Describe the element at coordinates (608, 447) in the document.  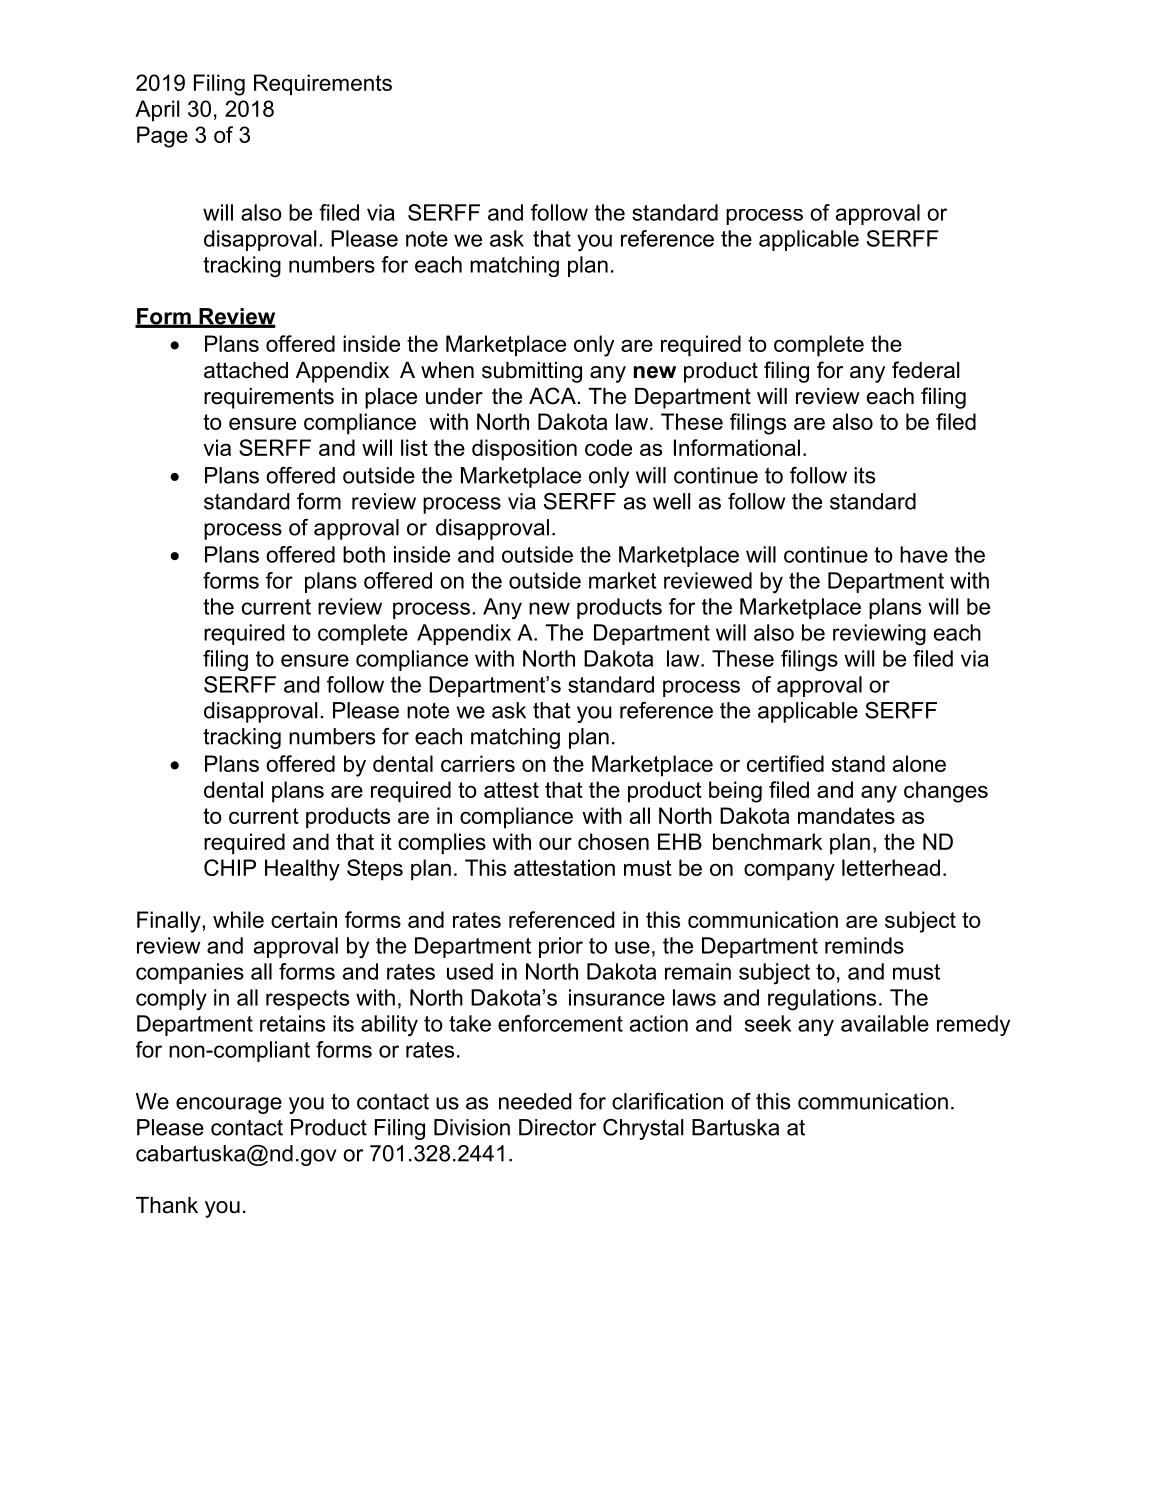
I see `code` at that location.
